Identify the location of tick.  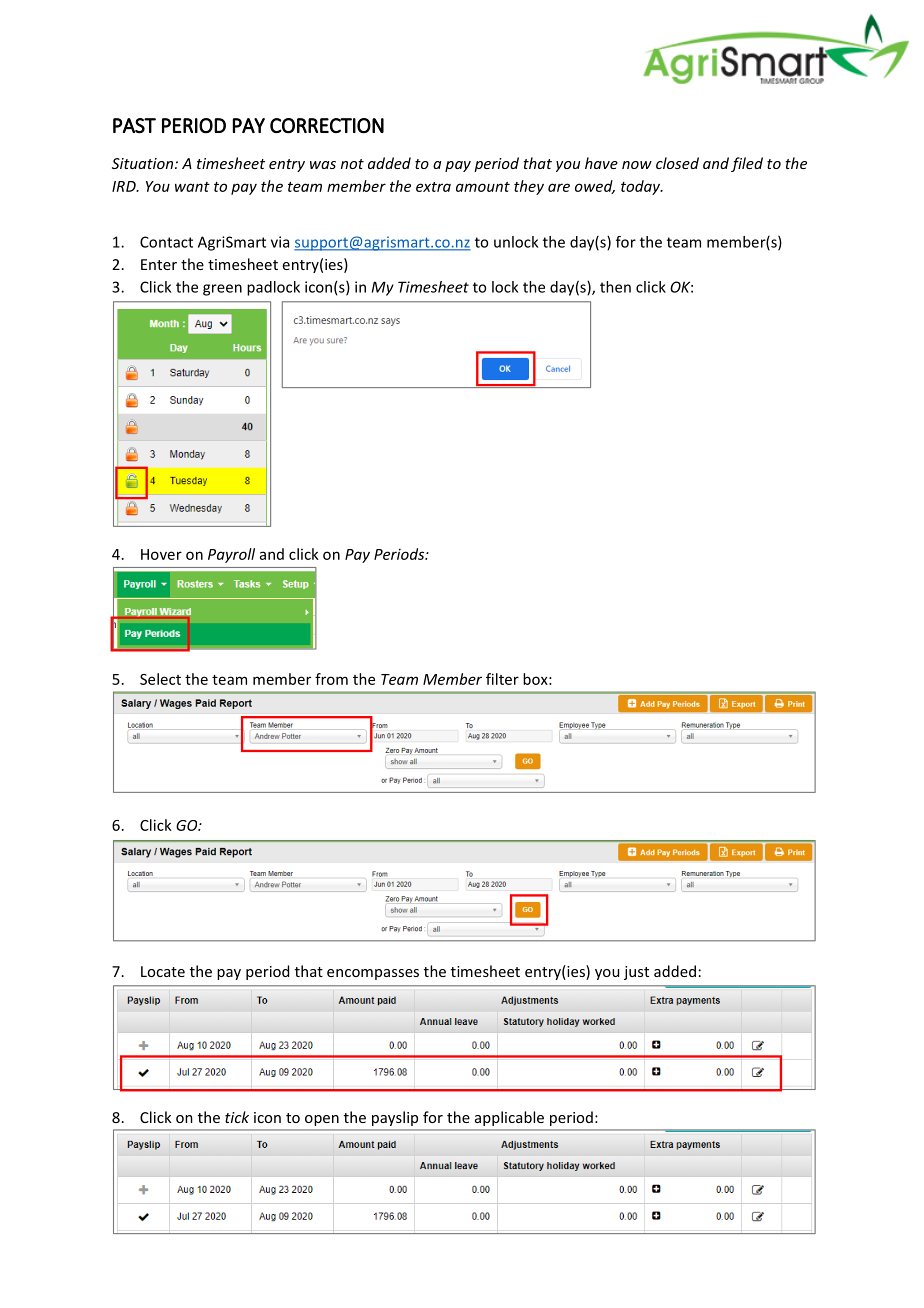
(237, 1117).
